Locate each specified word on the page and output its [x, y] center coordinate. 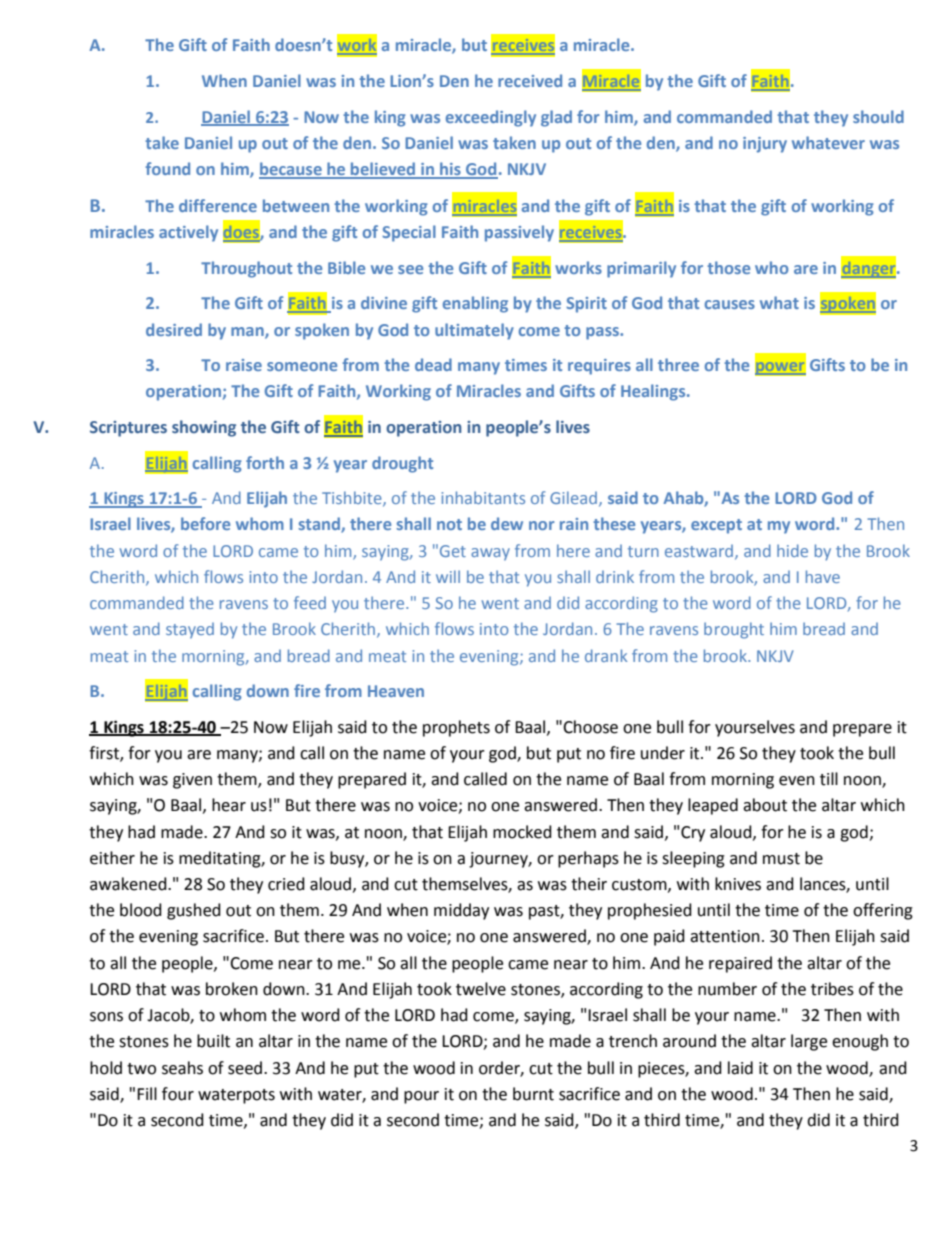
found [167, 168]
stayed [190, 630]
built [213, 1041]
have [823, 576]
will [448, 576]
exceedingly [491, 118]
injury [765, 145]
